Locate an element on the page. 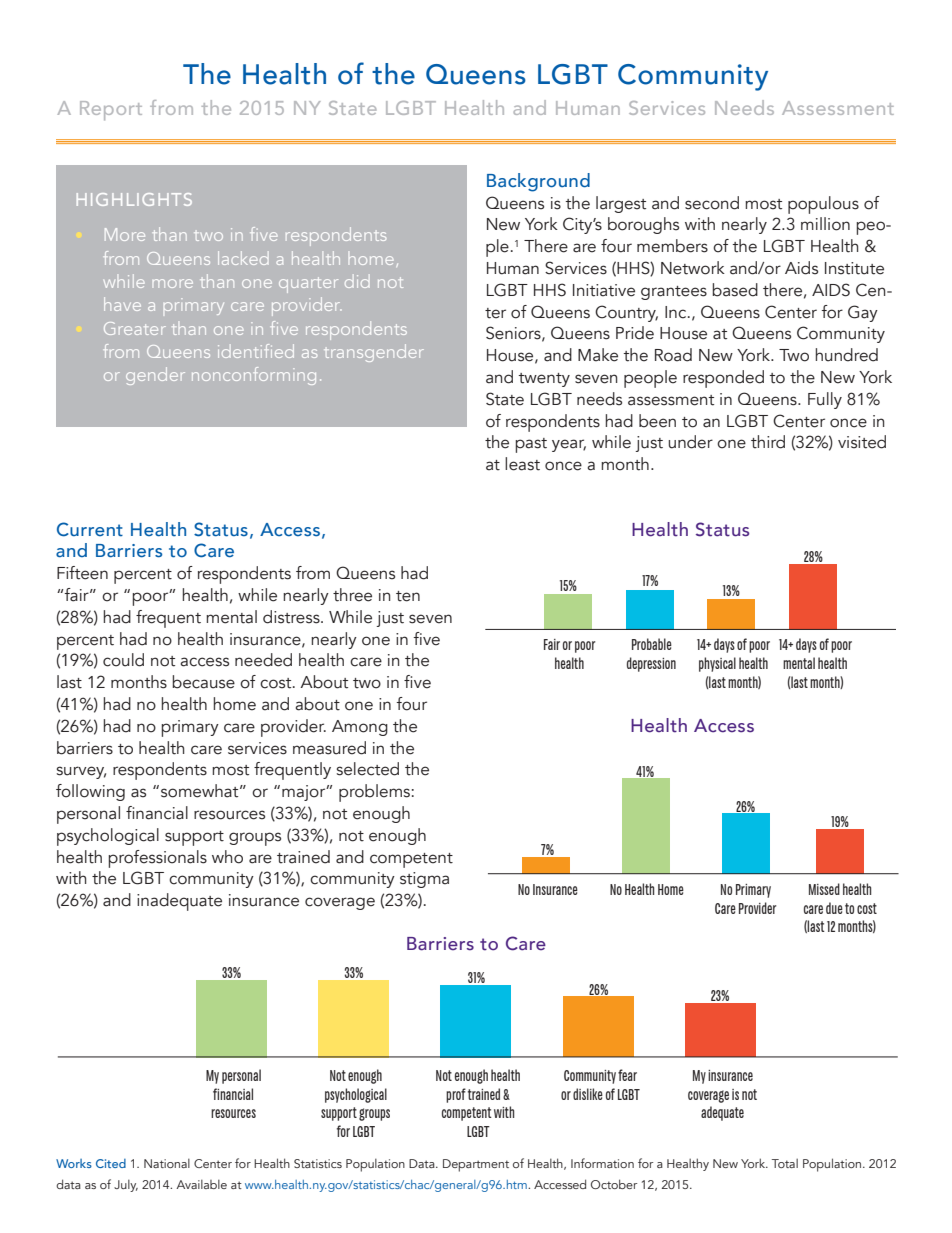 Image resolution: width=952 pixels, height=1233 pixels. Missed is located at coordinates (824, 889).
